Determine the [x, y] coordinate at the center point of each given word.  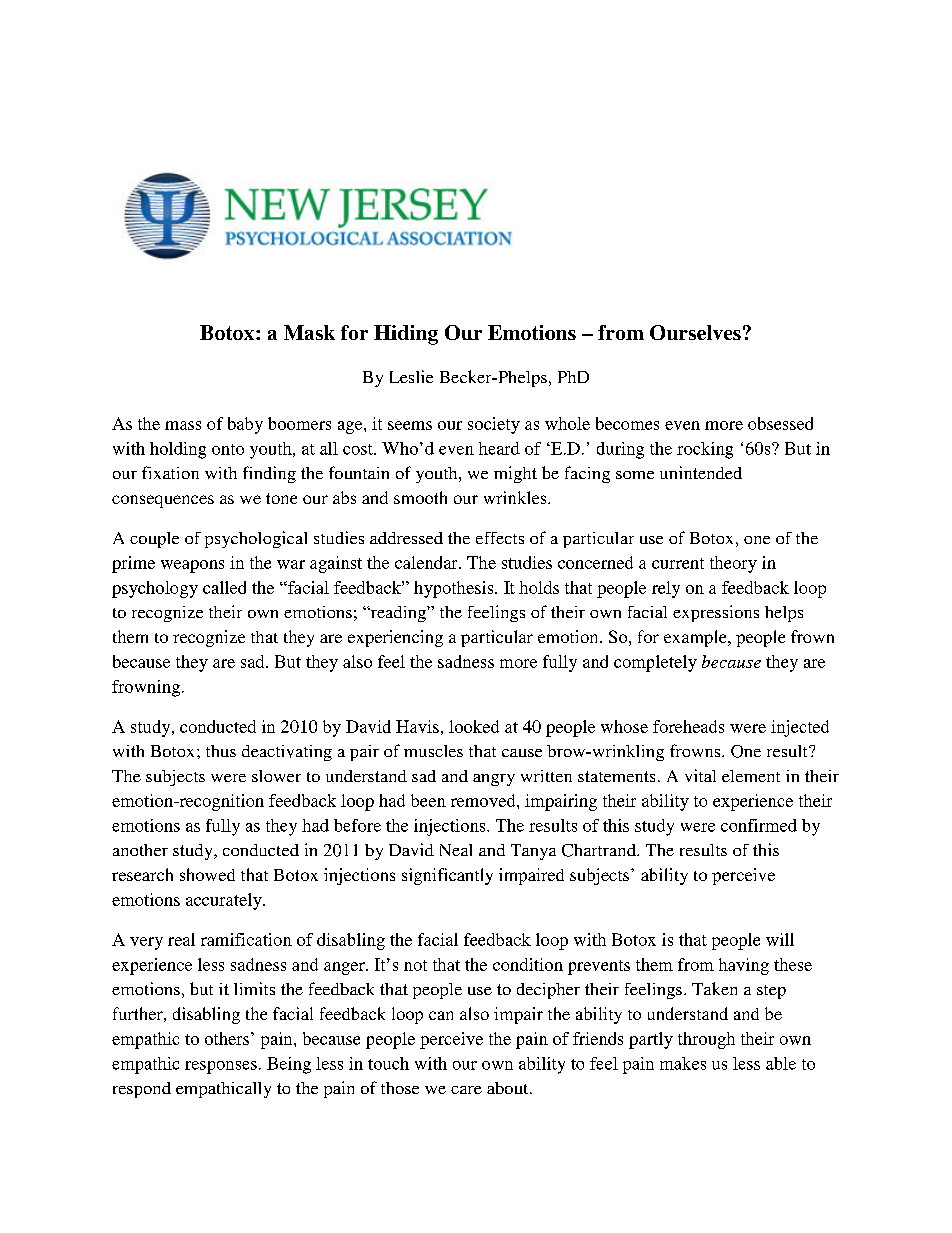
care [466, 1090]
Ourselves [695, 332]
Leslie [411, 376]
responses [221, 1067]
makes [683, 1063]
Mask [309, 332]
